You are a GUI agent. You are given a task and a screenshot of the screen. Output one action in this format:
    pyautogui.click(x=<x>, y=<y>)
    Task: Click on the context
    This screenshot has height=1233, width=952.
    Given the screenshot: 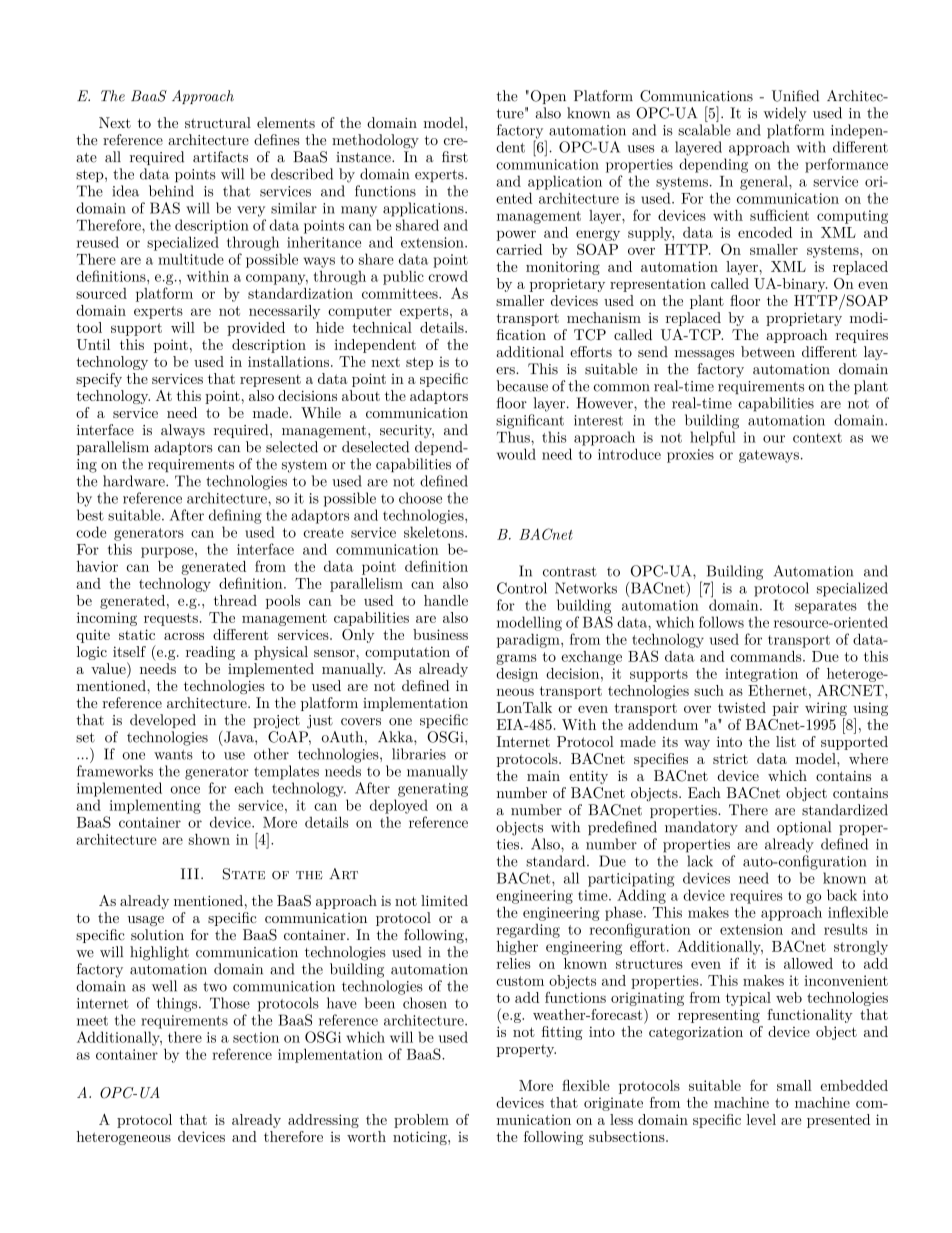 What is the action you would take?
    pyautogui.click(x=817, y=438)
